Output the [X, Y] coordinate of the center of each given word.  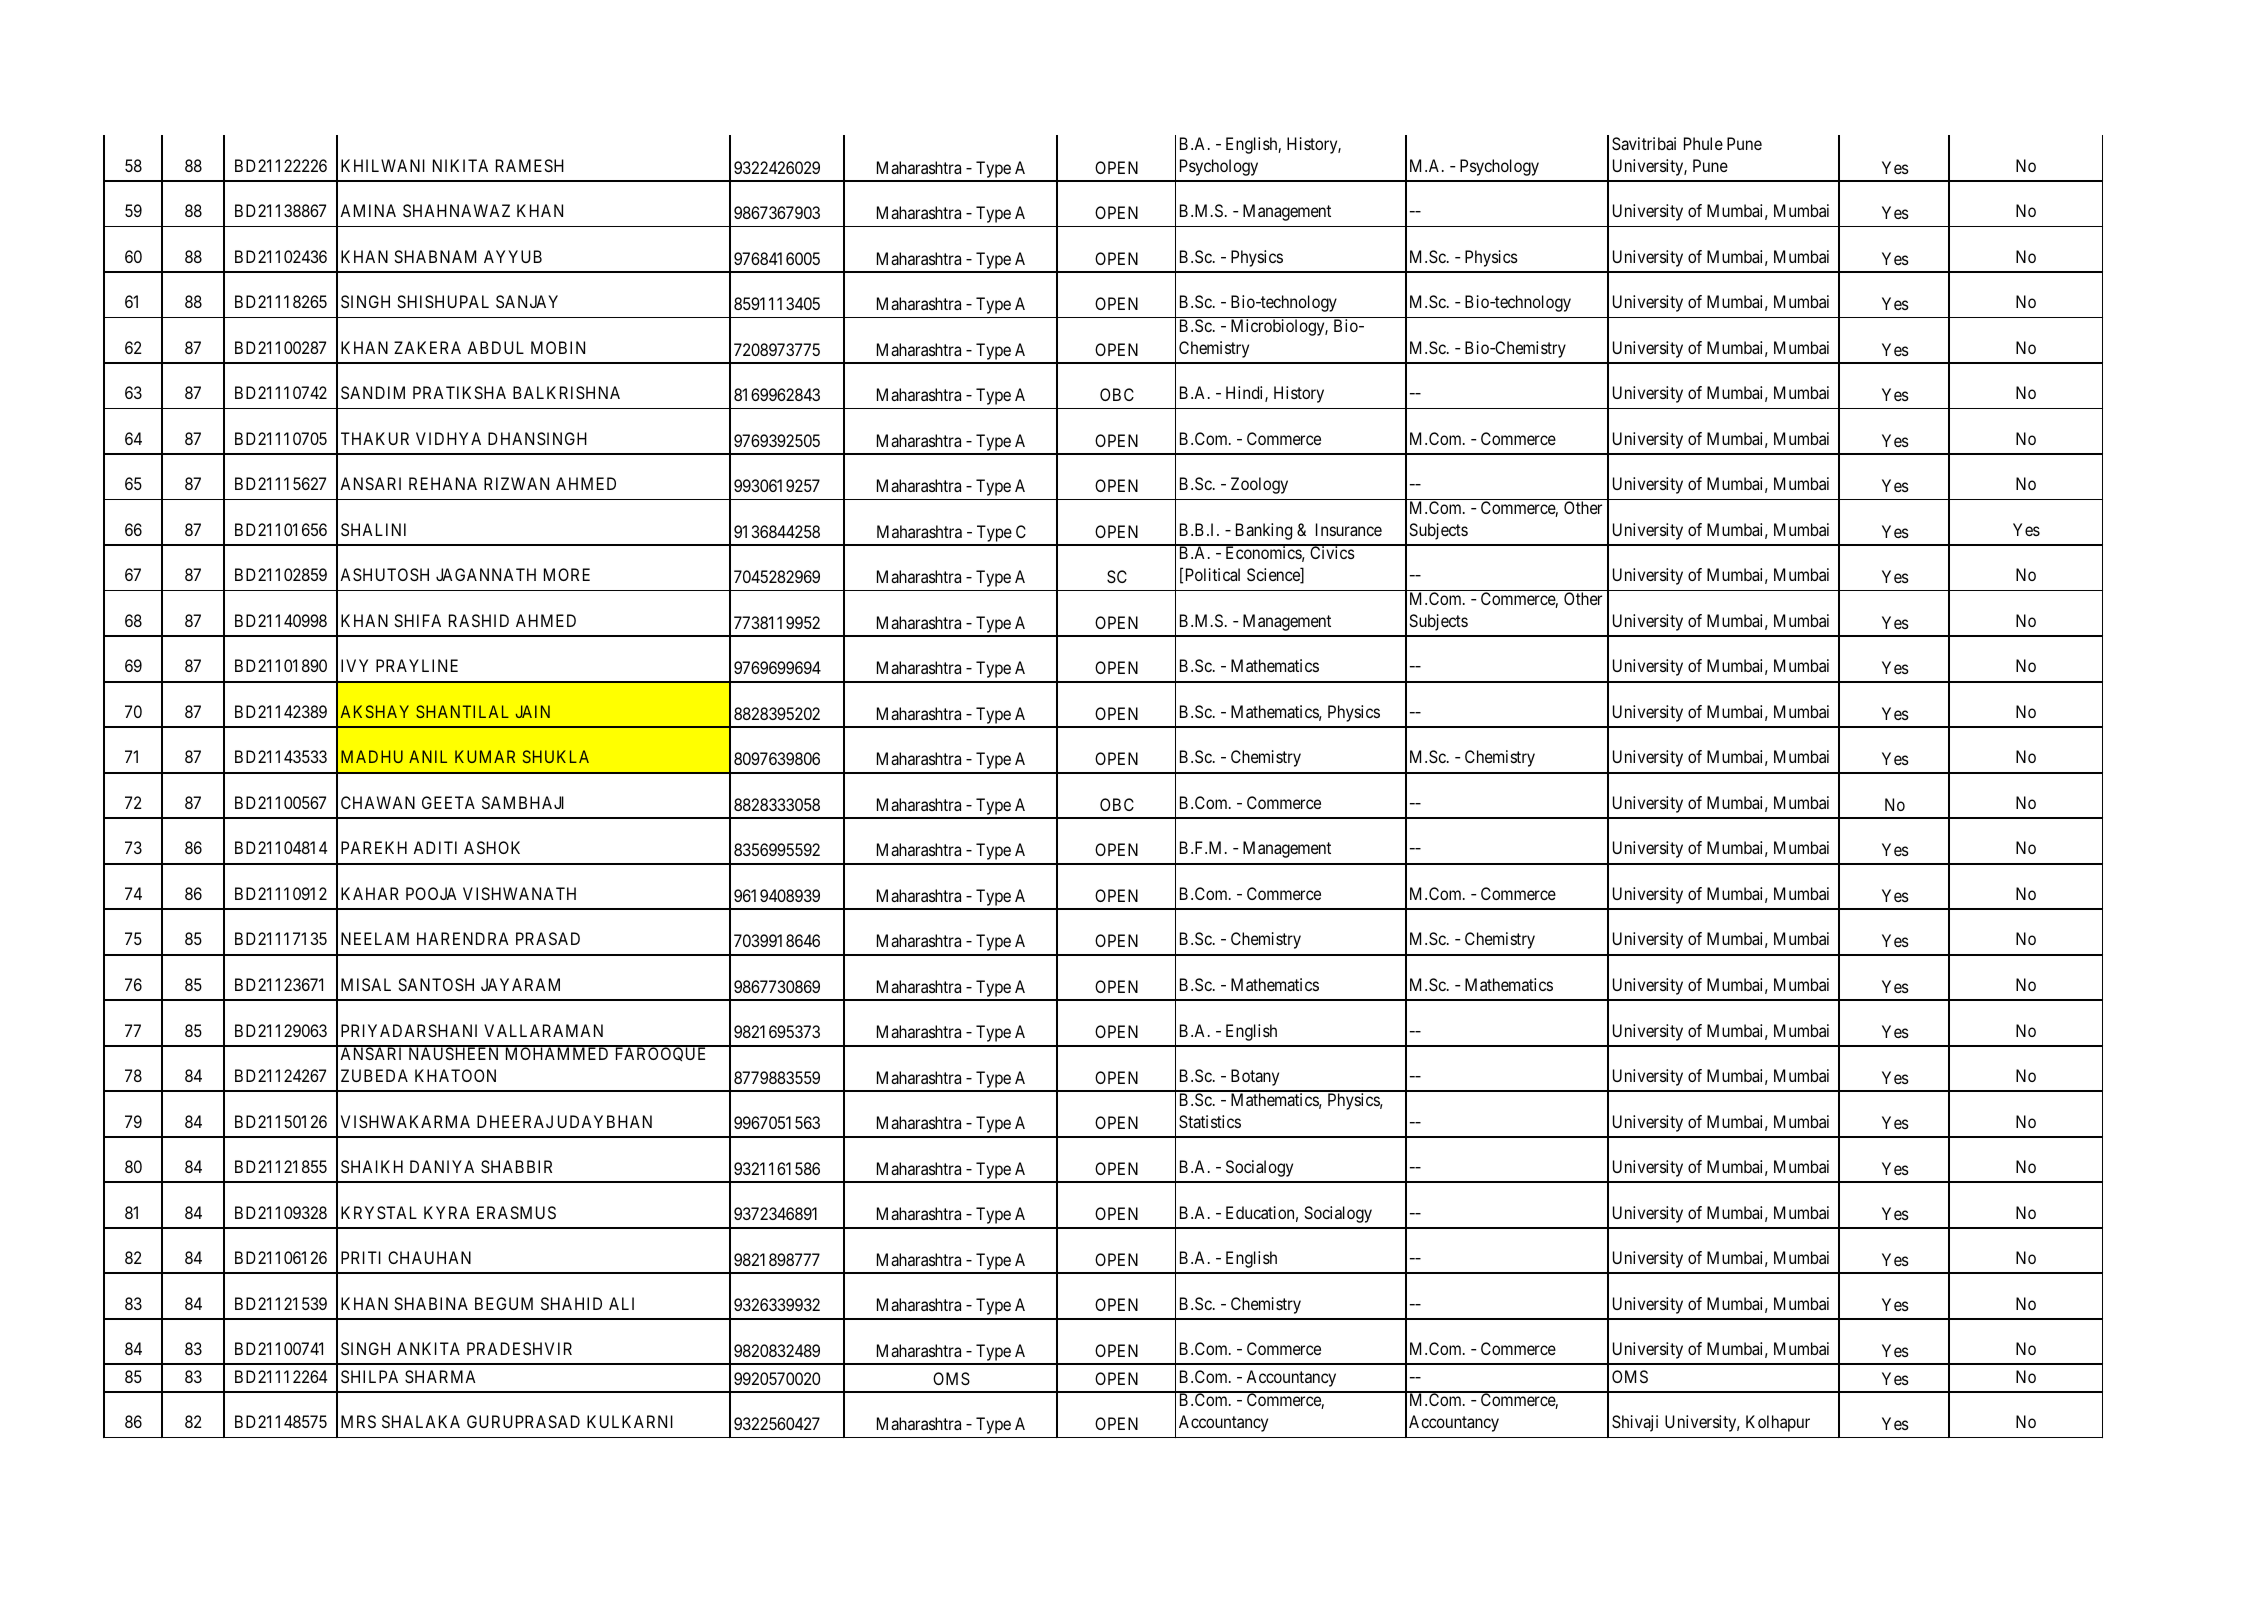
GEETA [448, 802]
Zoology [1259, 485]
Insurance [1349, 529]
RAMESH [530, 165]
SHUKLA [556, 756]
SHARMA [440, 1376]
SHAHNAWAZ [456, 210]
